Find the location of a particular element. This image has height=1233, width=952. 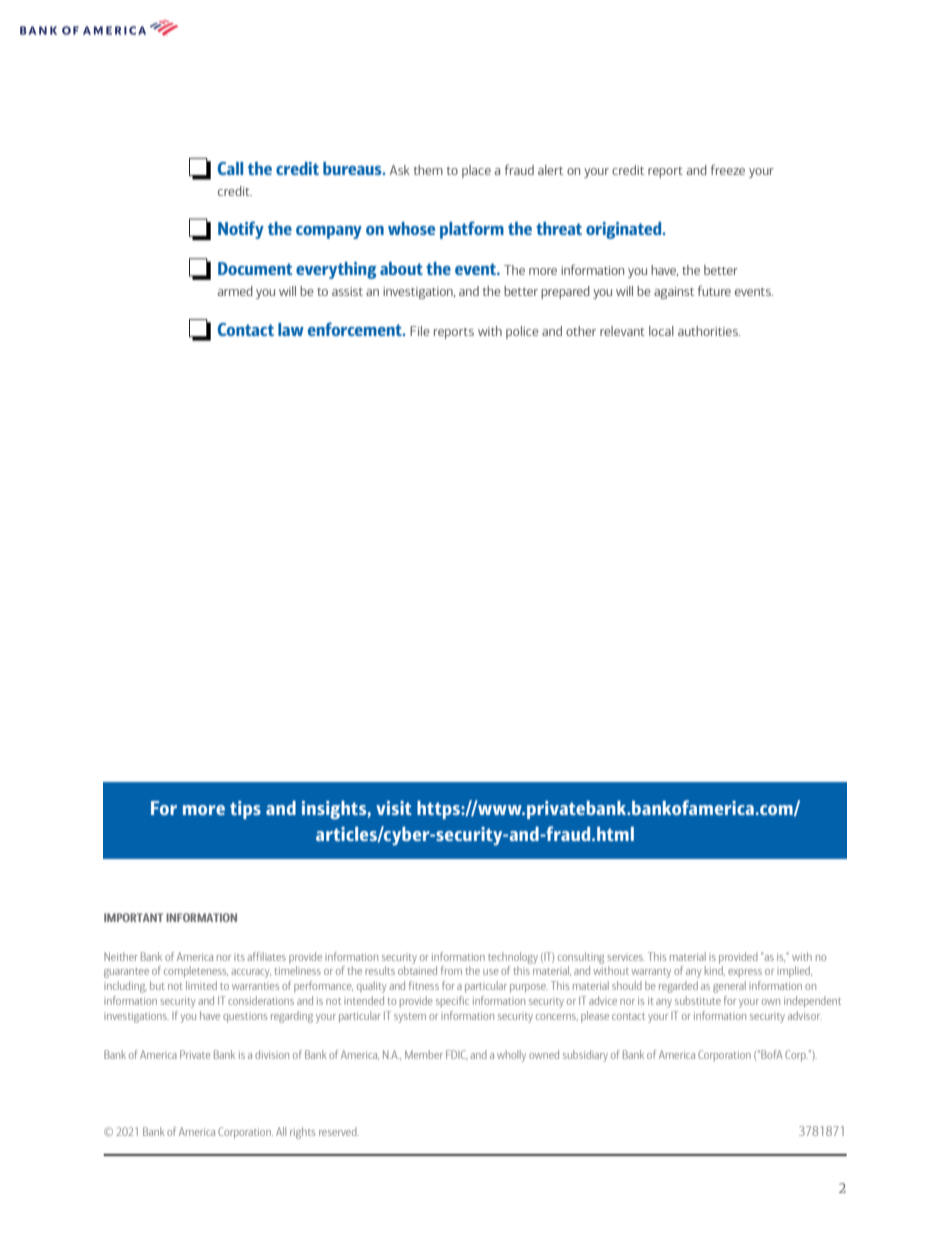

place is located at coordinates (476, 171).
